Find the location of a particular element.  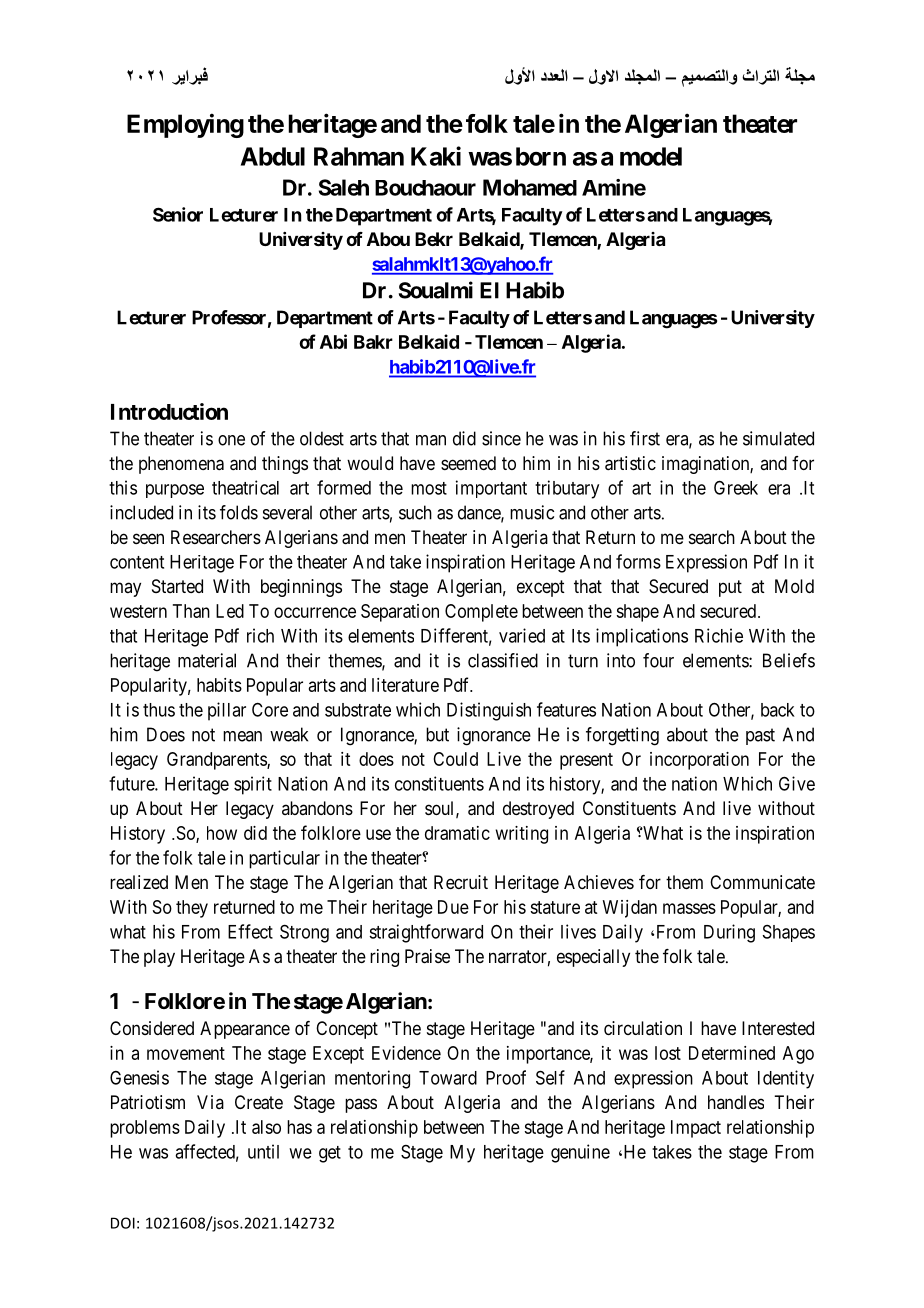

they is located at coordinates (192, 909).
